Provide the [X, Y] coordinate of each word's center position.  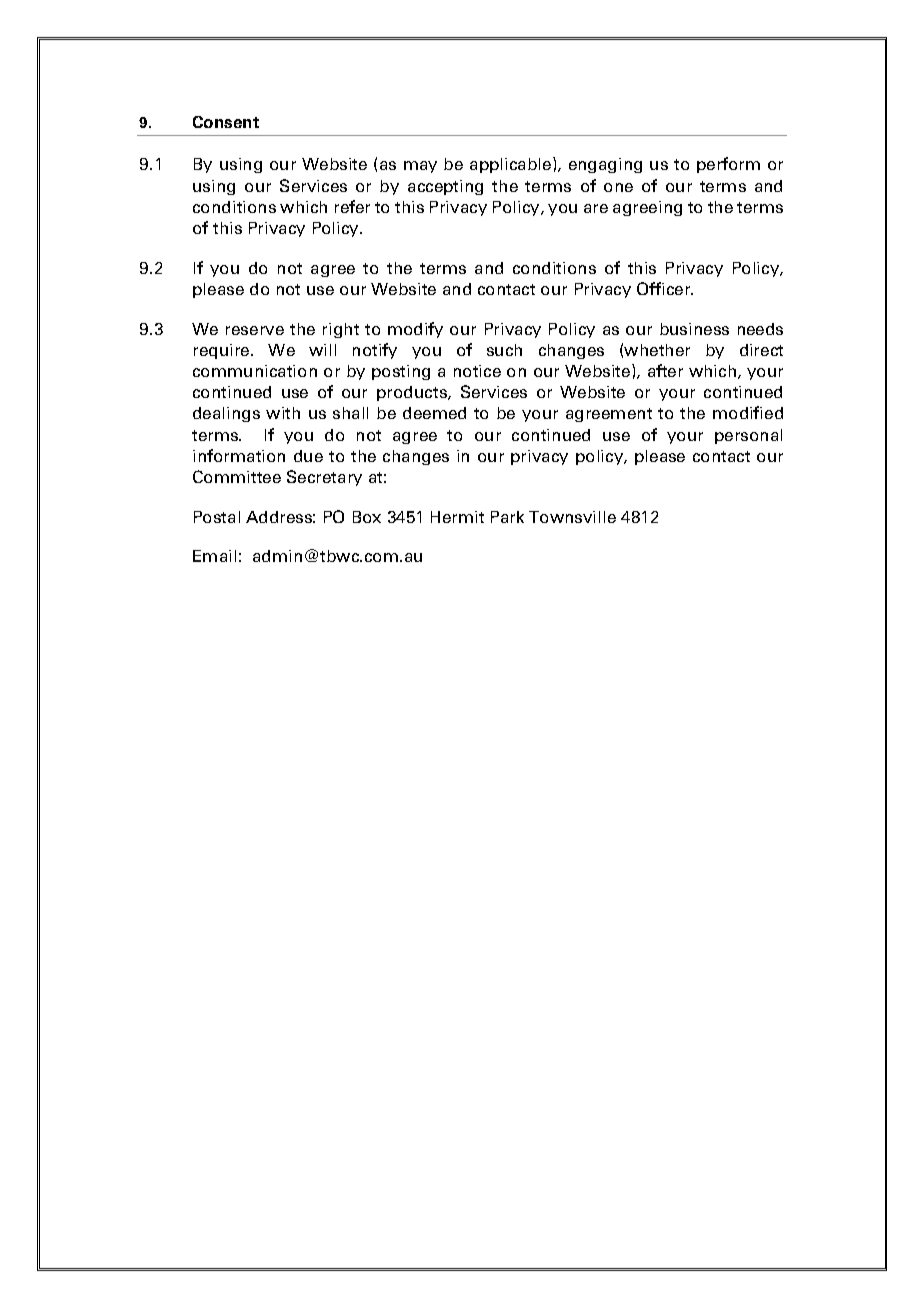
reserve [255, 330]
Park [507, 517]
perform [728, 165]
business [694, 329]
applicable [512, 165]
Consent [226, 122]
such [504, 350]
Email [214, 556]
